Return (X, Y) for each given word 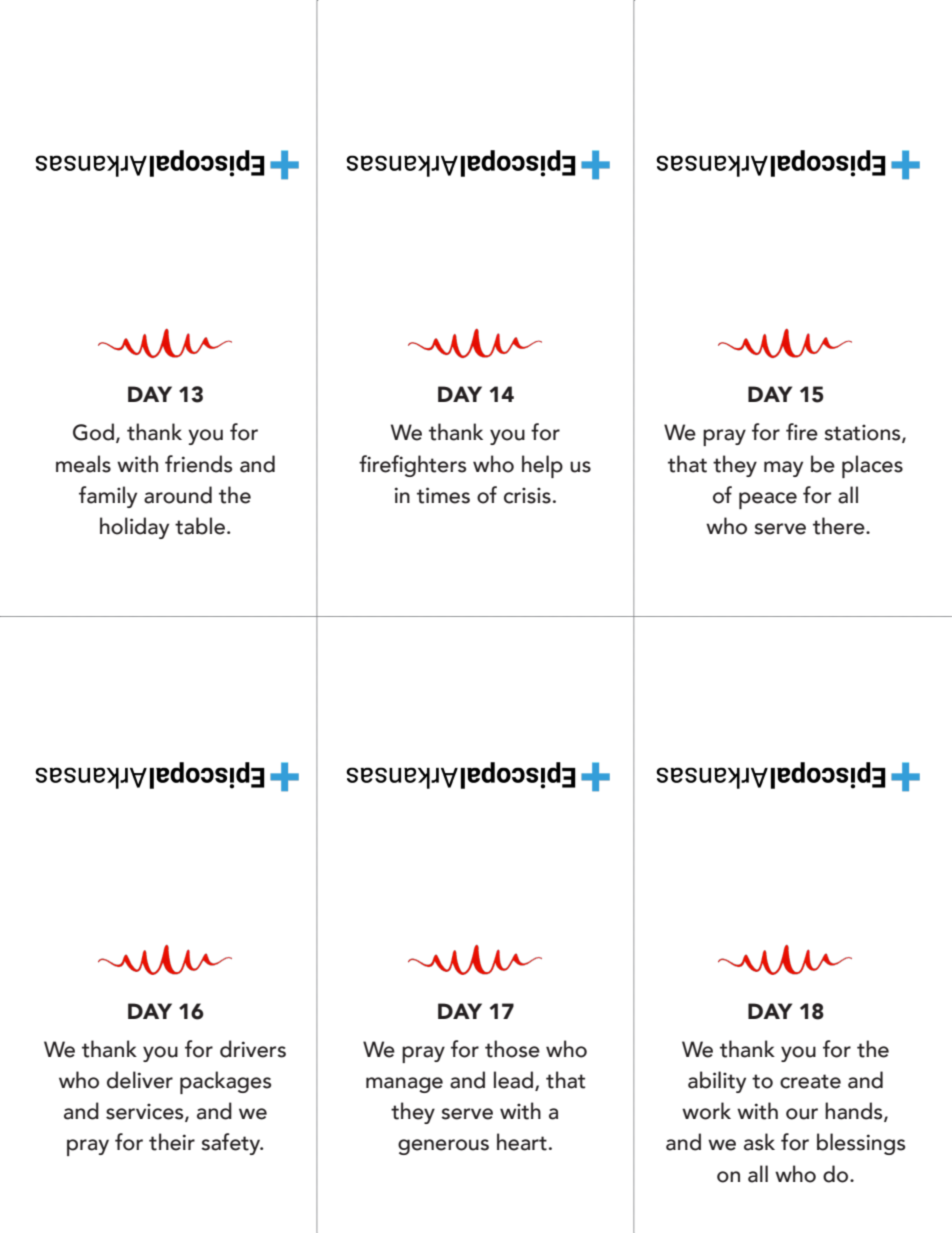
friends (198, 464)
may (783, 469)
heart (522, 1142)
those (512, 1049)
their (172, 1142)
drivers (253, 1049)
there (840, 526)
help (542, 466)
